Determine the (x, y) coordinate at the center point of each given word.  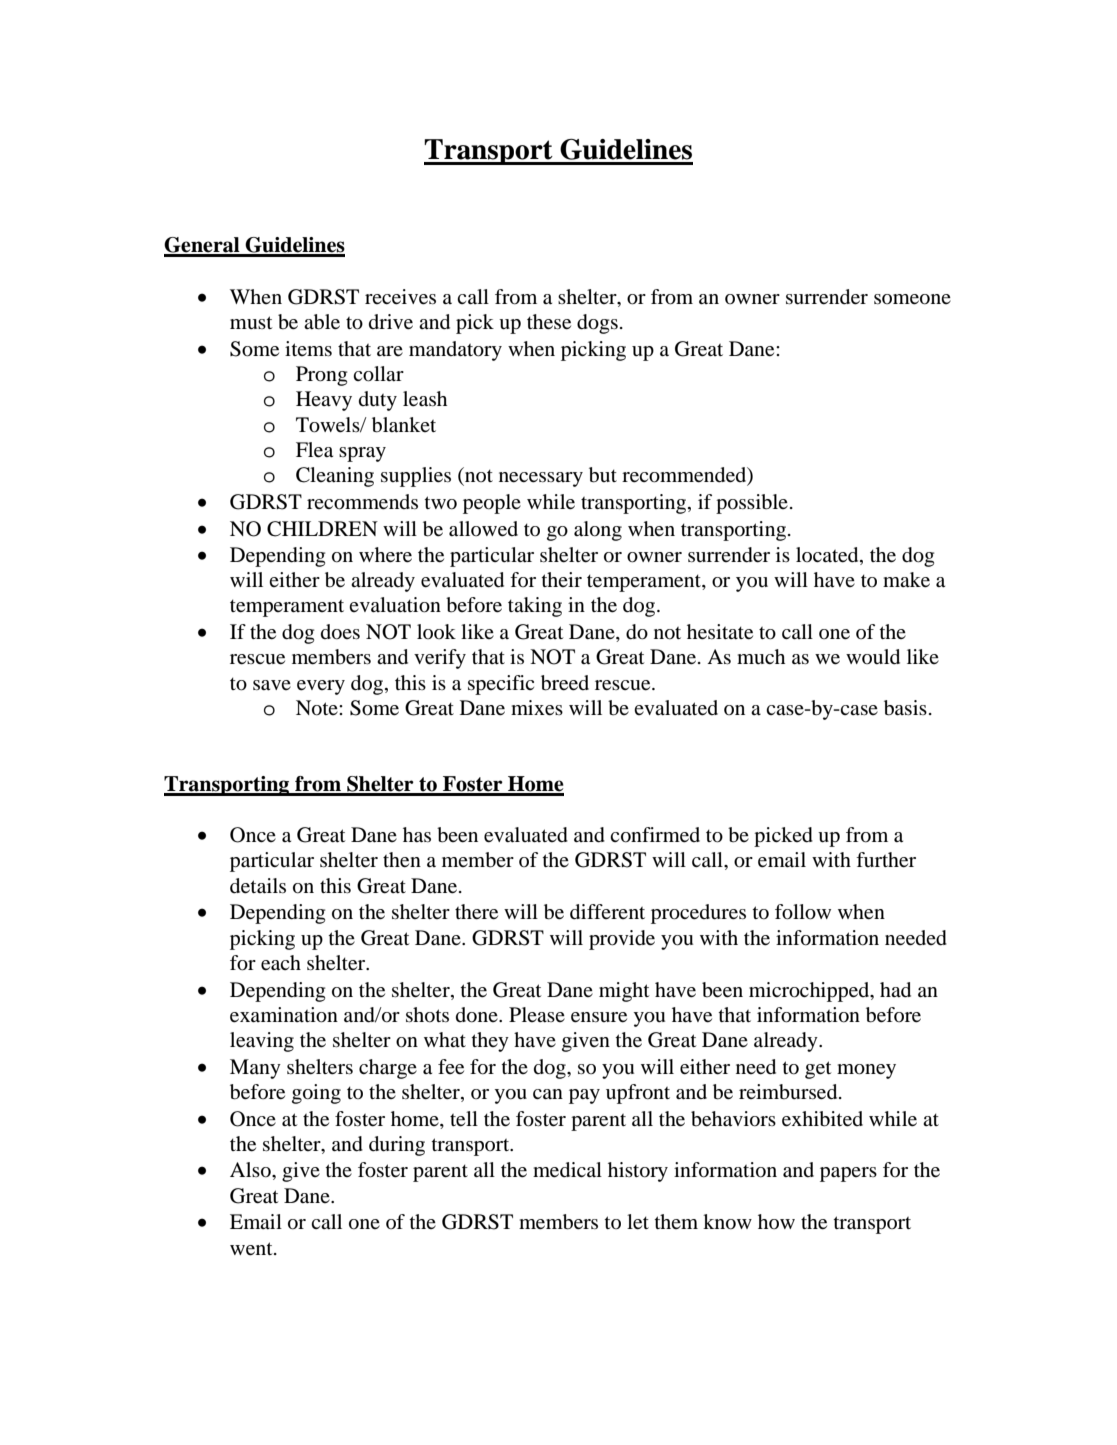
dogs (597, 324)
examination (284, 1015)
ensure (599, 1017)
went (252, 1249)
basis (905, 708)
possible (752, 504)
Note (318, 708)
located (828, 556)
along (598, 531)
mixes (537, 708)
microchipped (810, 992)
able (322, 322)
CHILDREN (322, 529)
